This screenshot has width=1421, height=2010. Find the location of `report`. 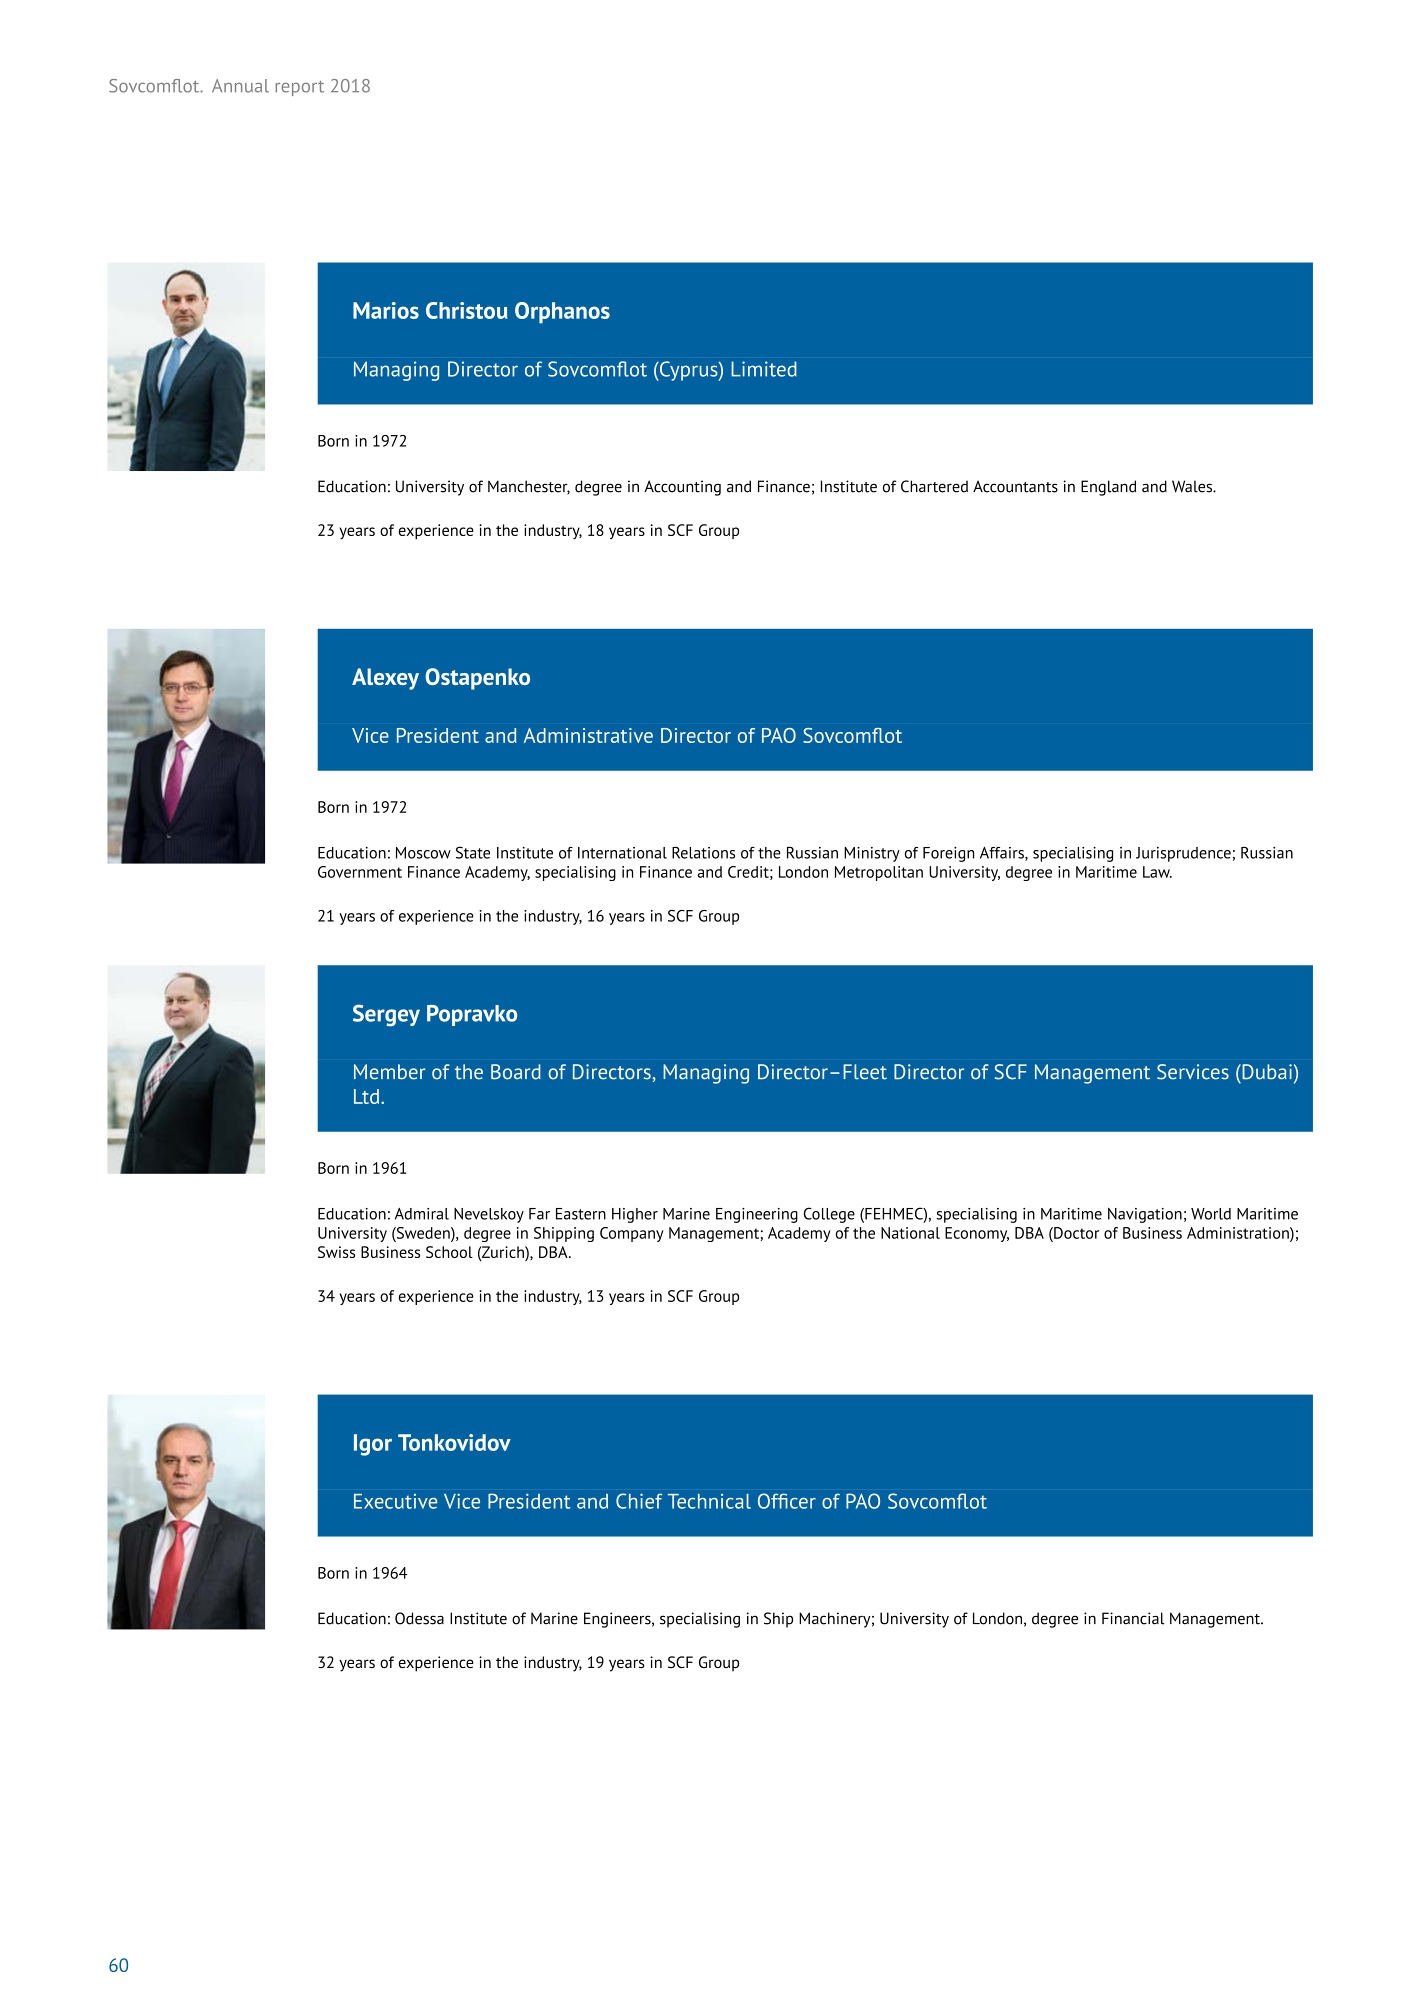

report is located at coordinates (299, 88).
